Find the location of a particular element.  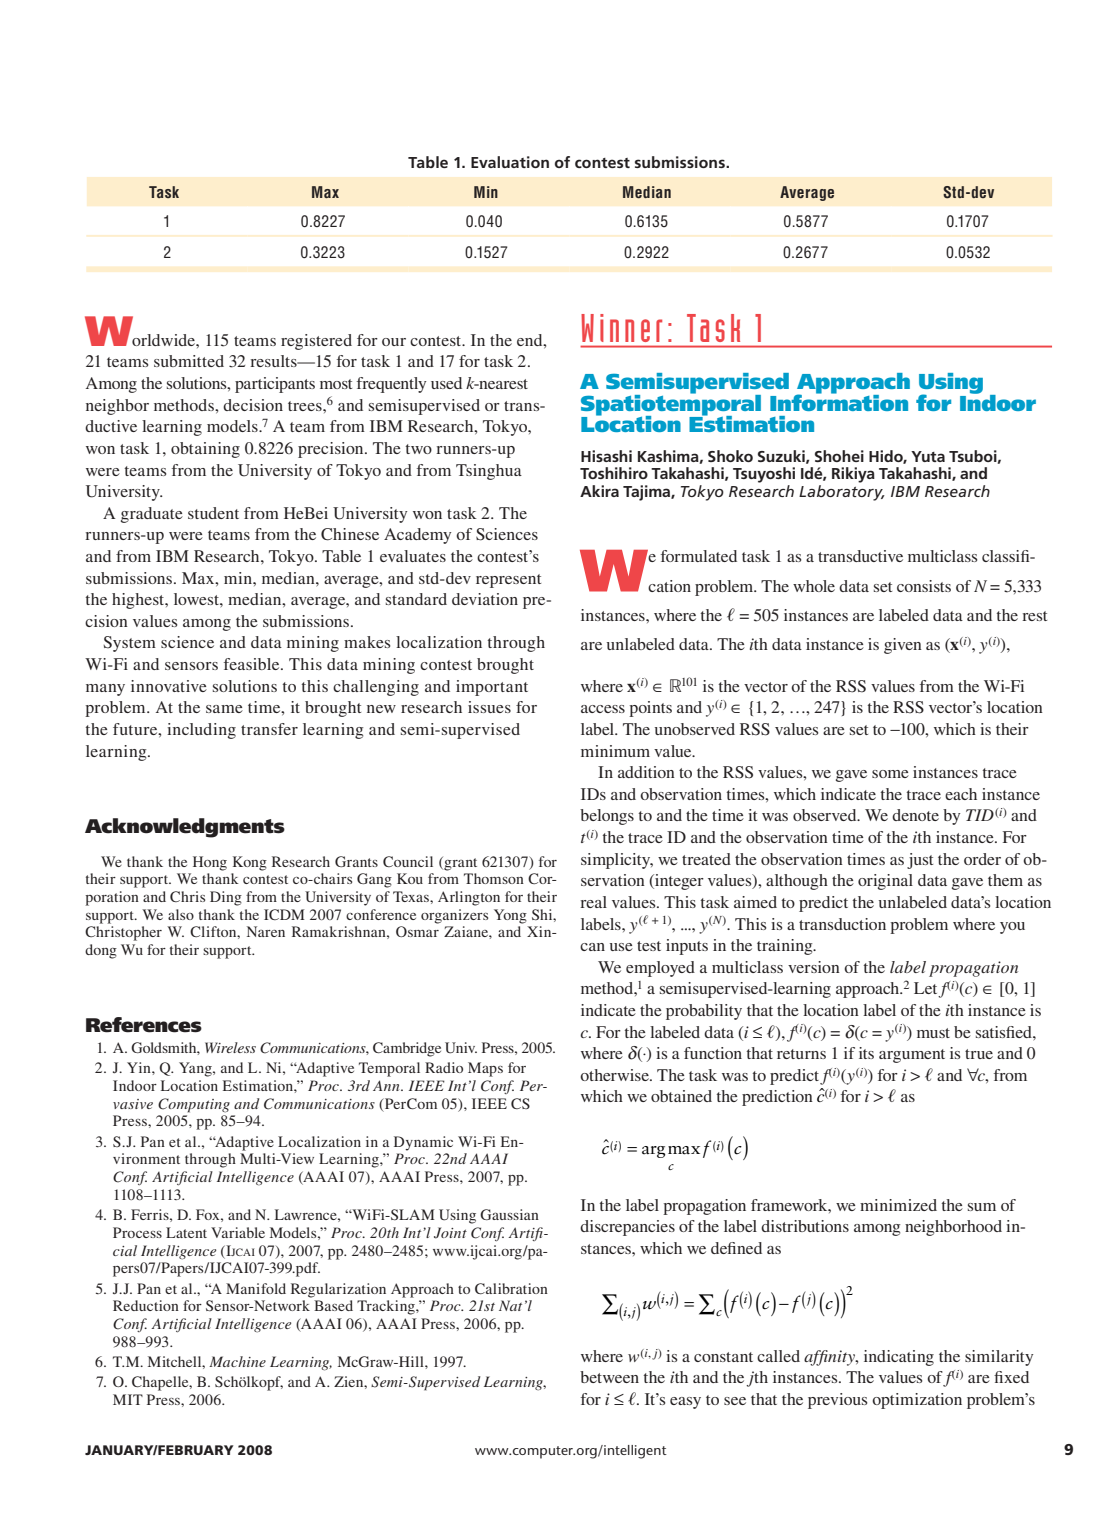

Evaluation is located at coordinates (510, 162).
